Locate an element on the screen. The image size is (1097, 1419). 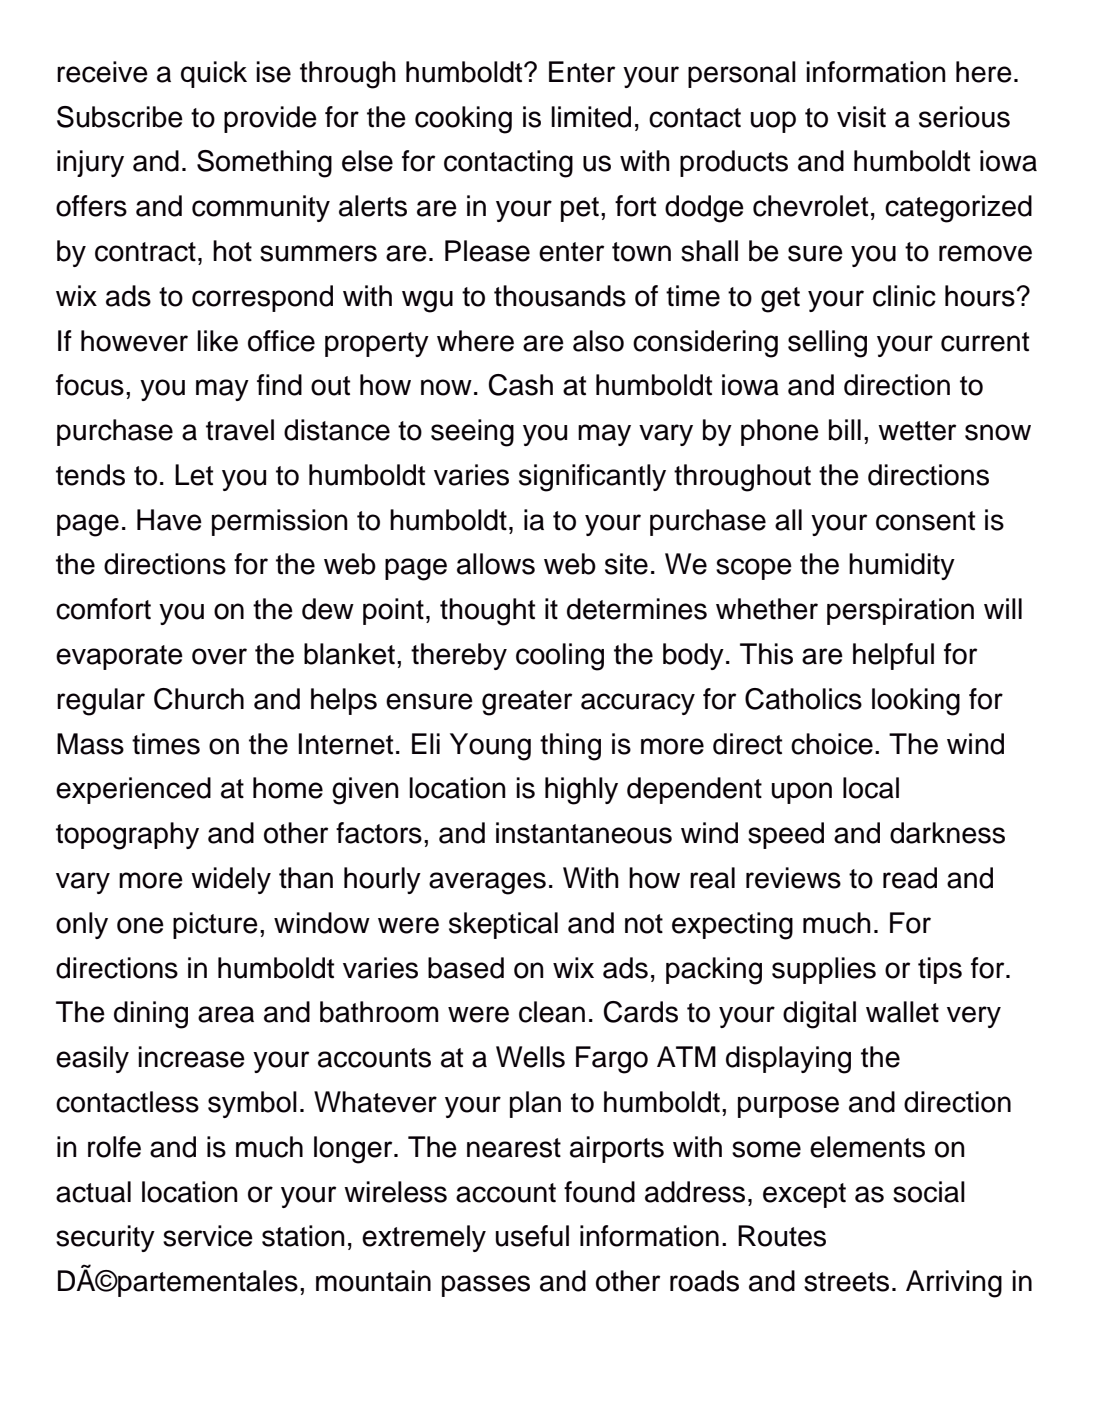
quick is located at coordinates (214, 74).
